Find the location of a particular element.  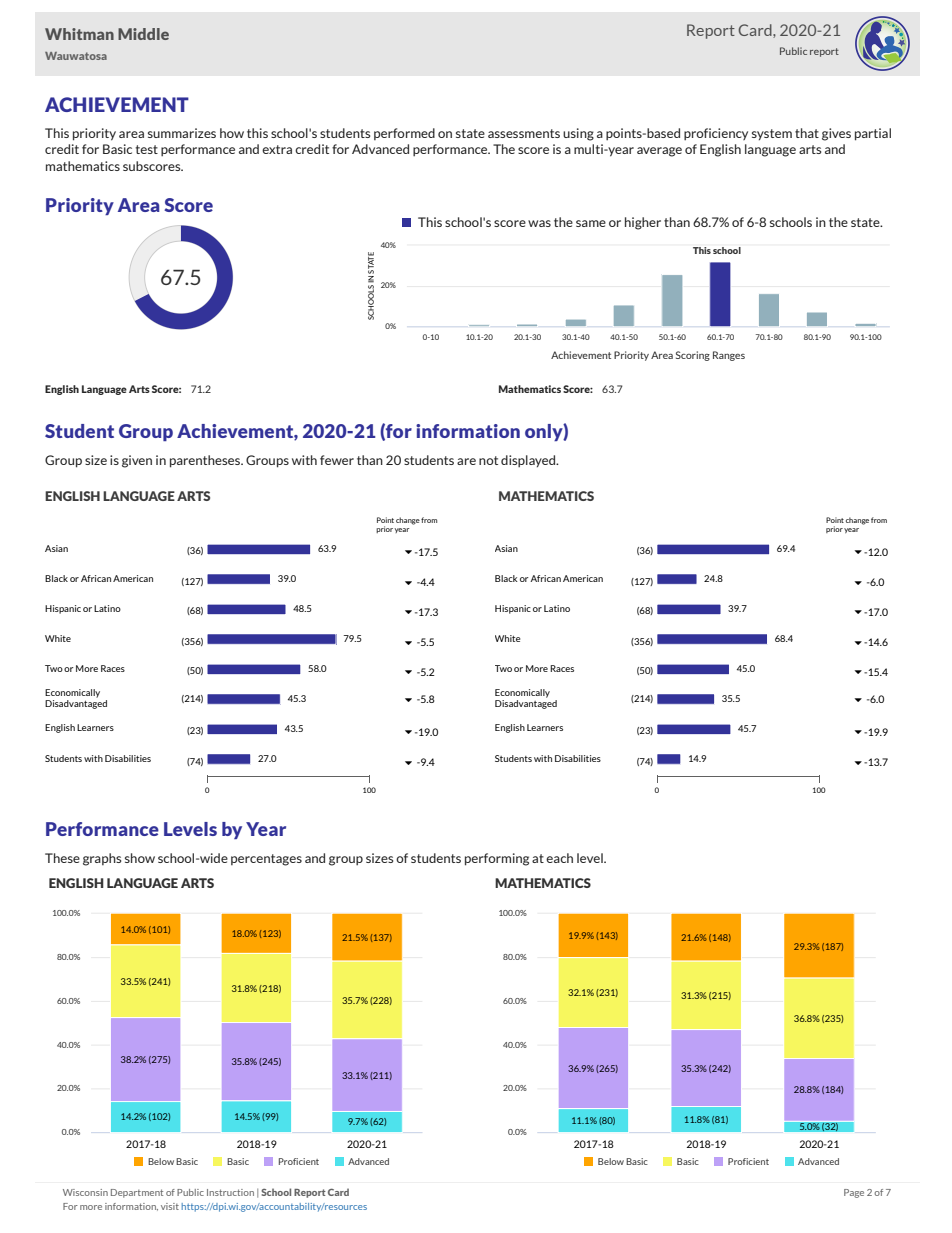

given is located at coordinates (137, 461).
